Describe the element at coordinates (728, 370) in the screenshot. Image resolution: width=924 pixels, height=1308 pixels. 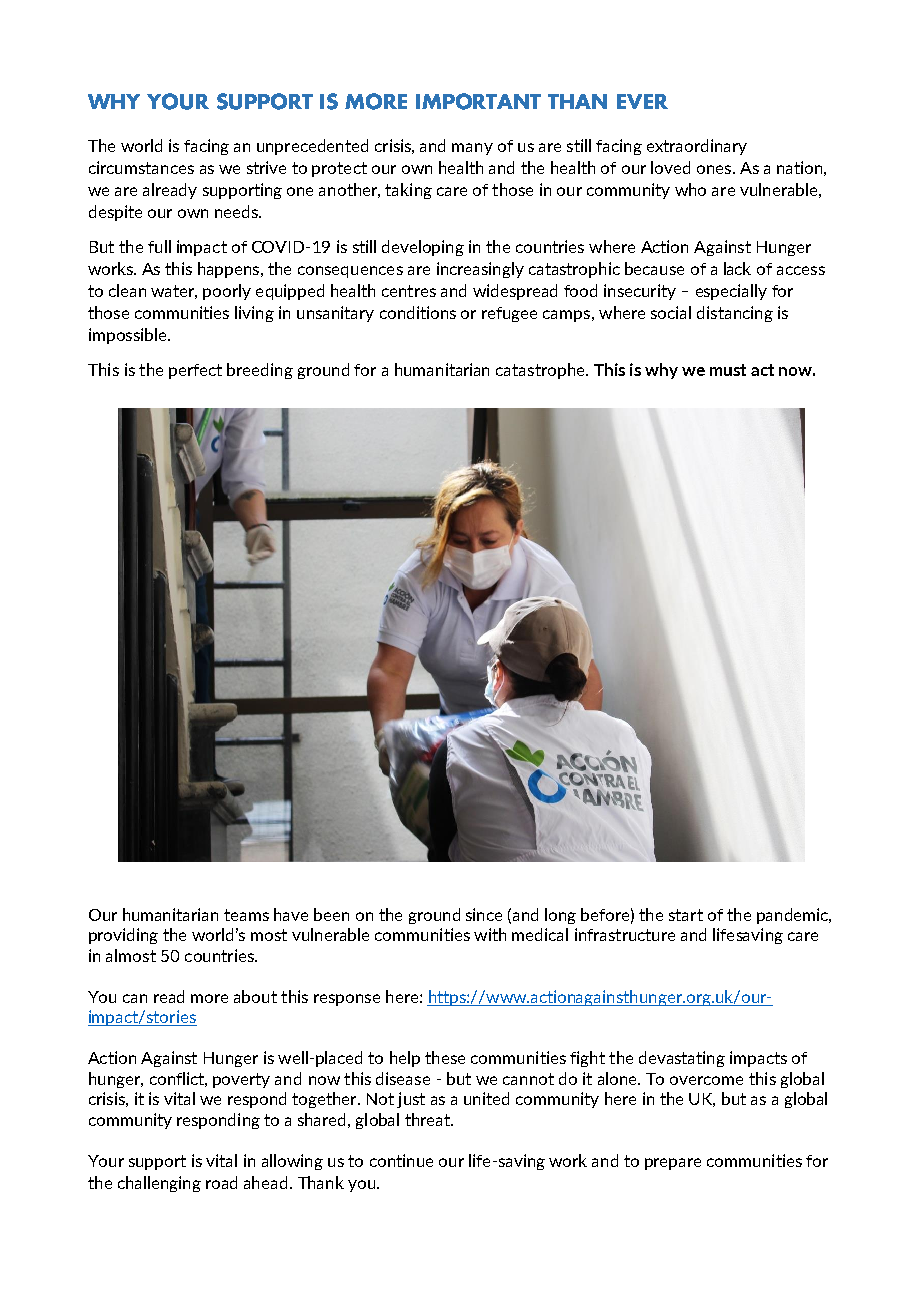
I see `must` at that location.
